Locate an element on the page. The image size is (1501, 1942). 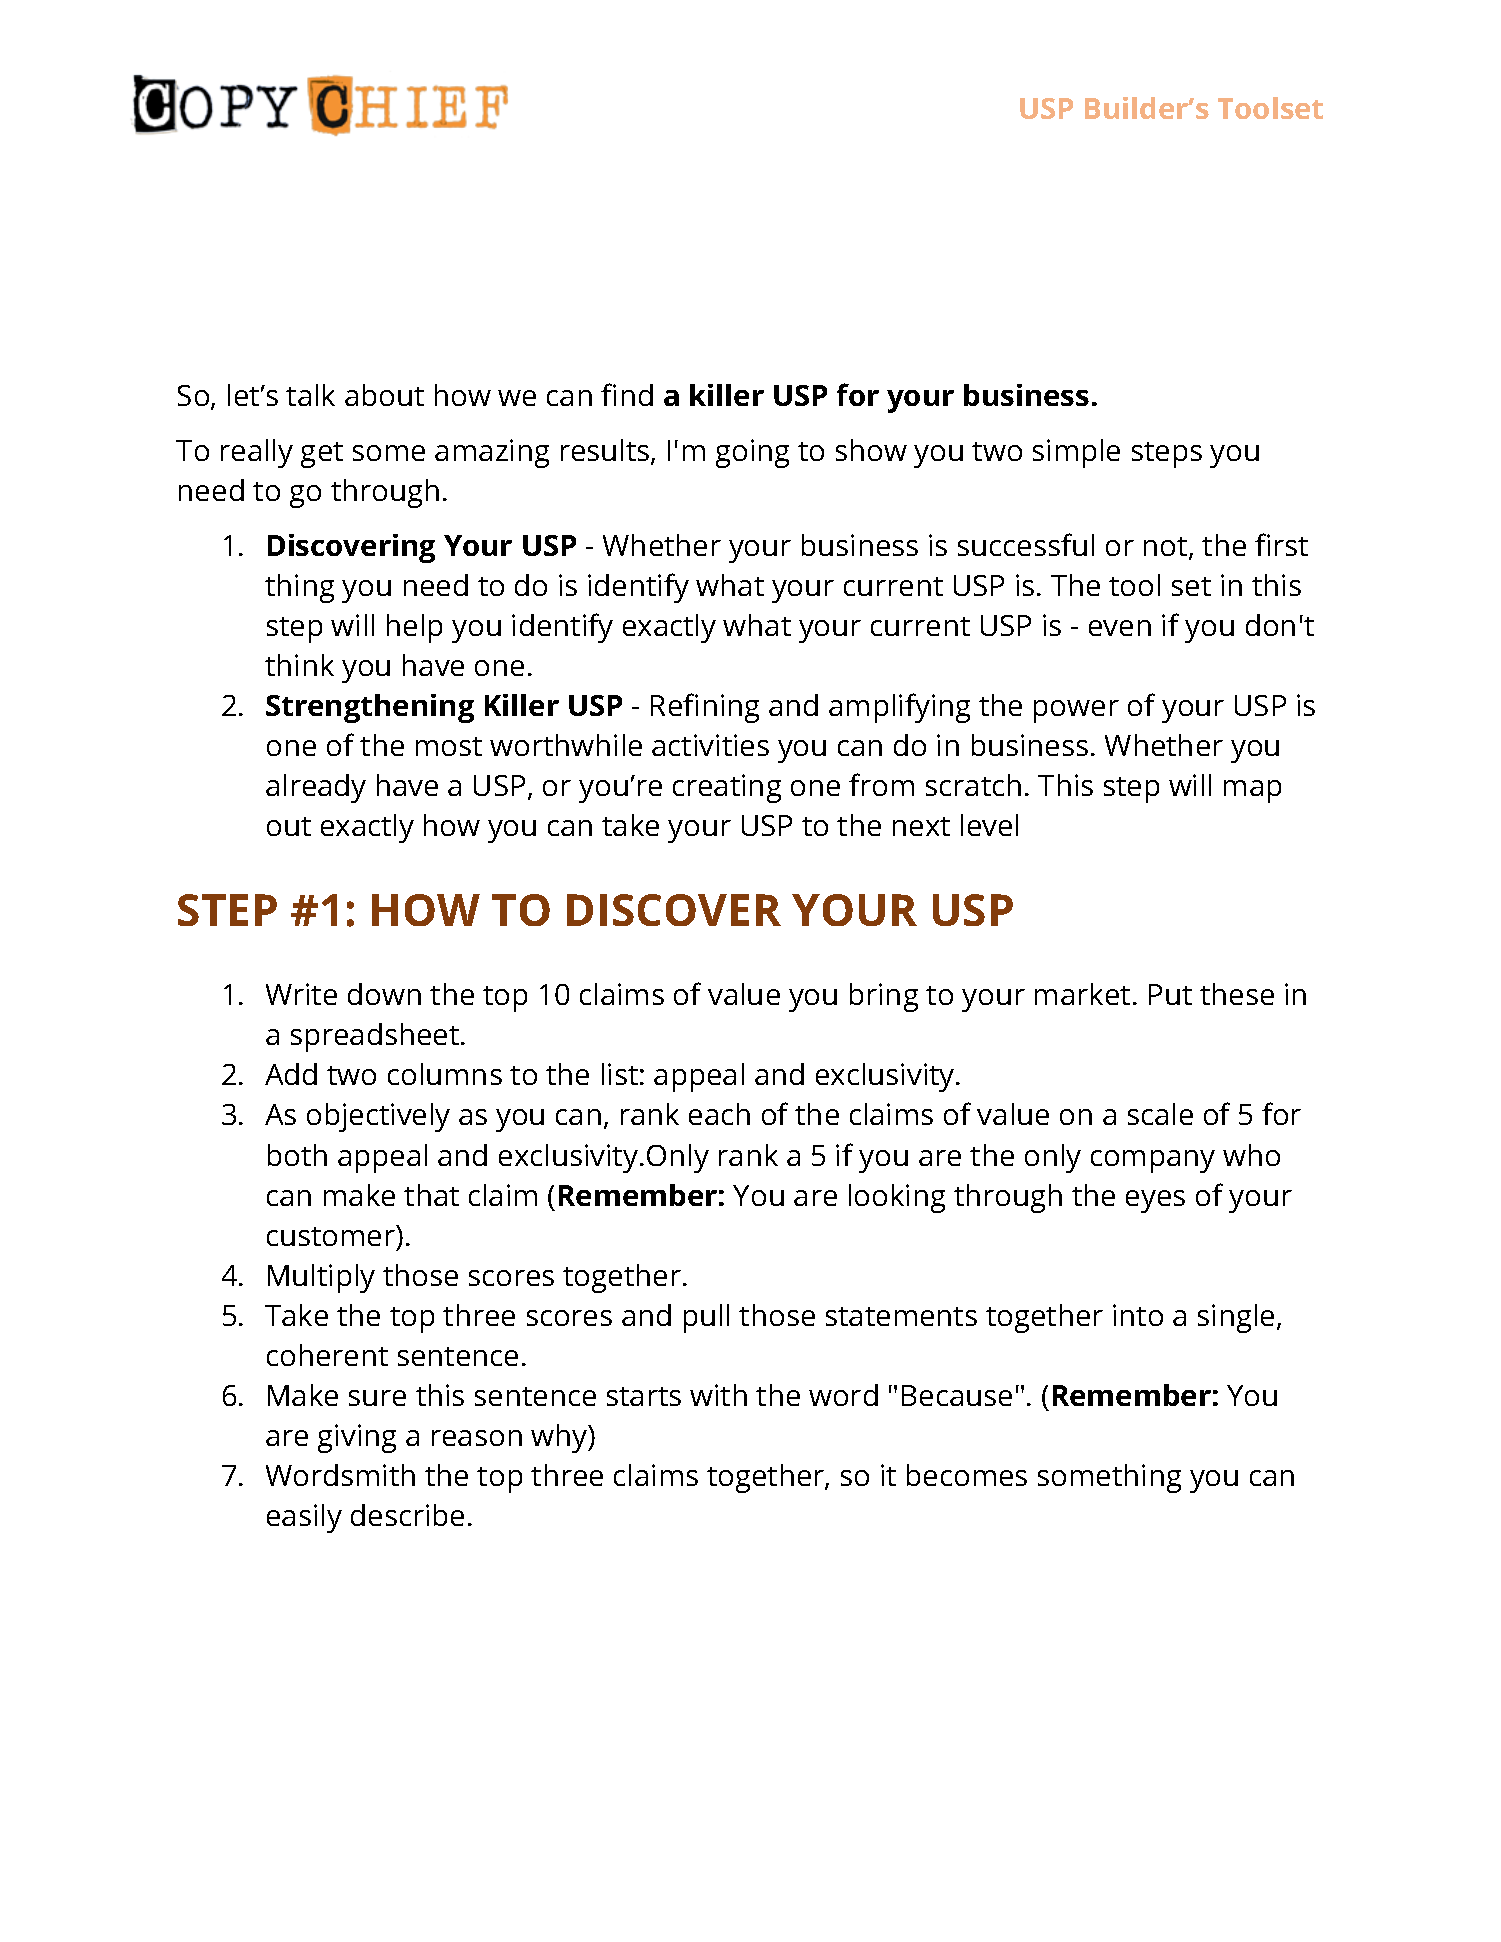
about is located at coordinates (384, 395).
